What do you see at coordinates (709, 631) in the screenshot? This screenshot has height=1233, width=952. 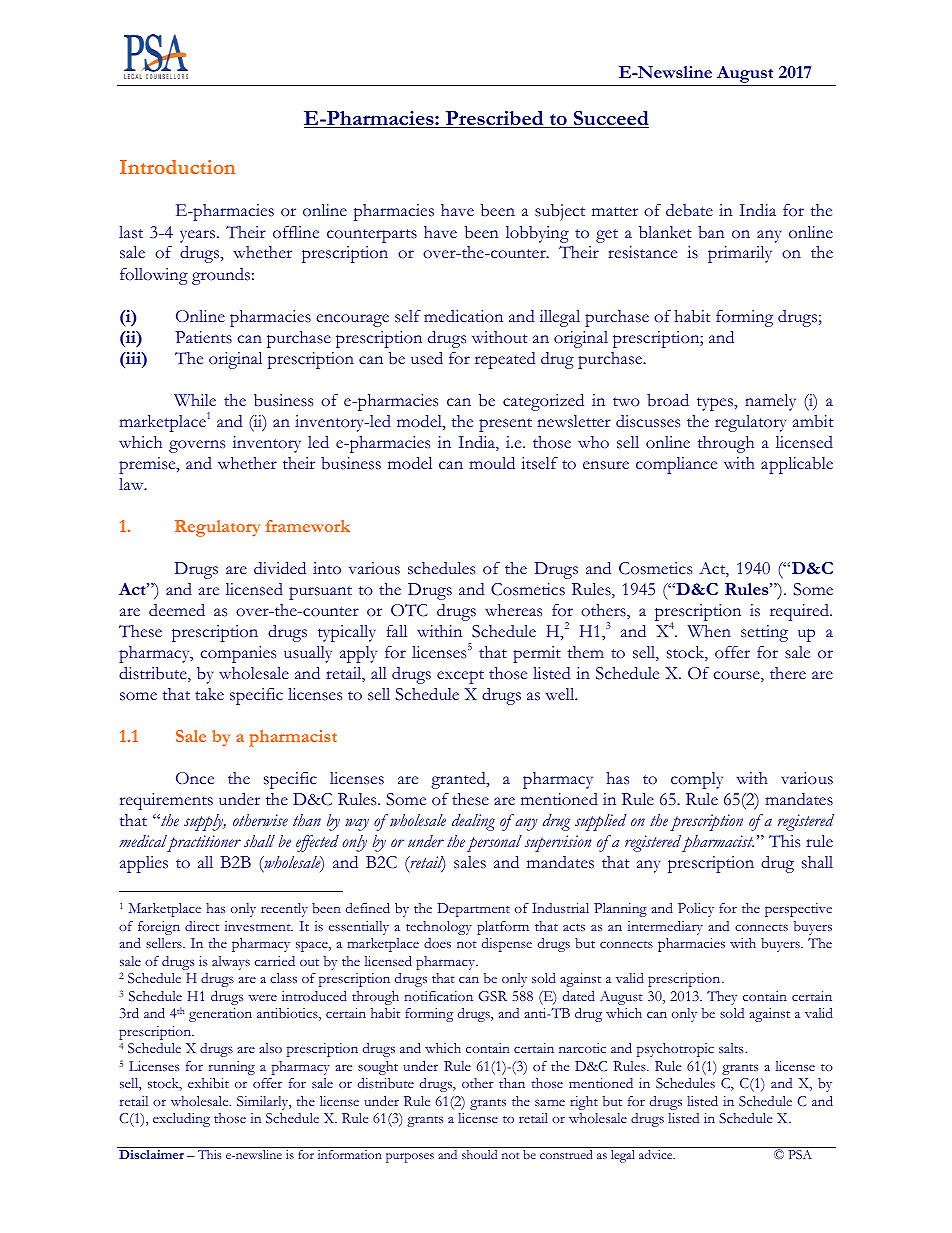 I see `When` at bounding box center [709, 631].
